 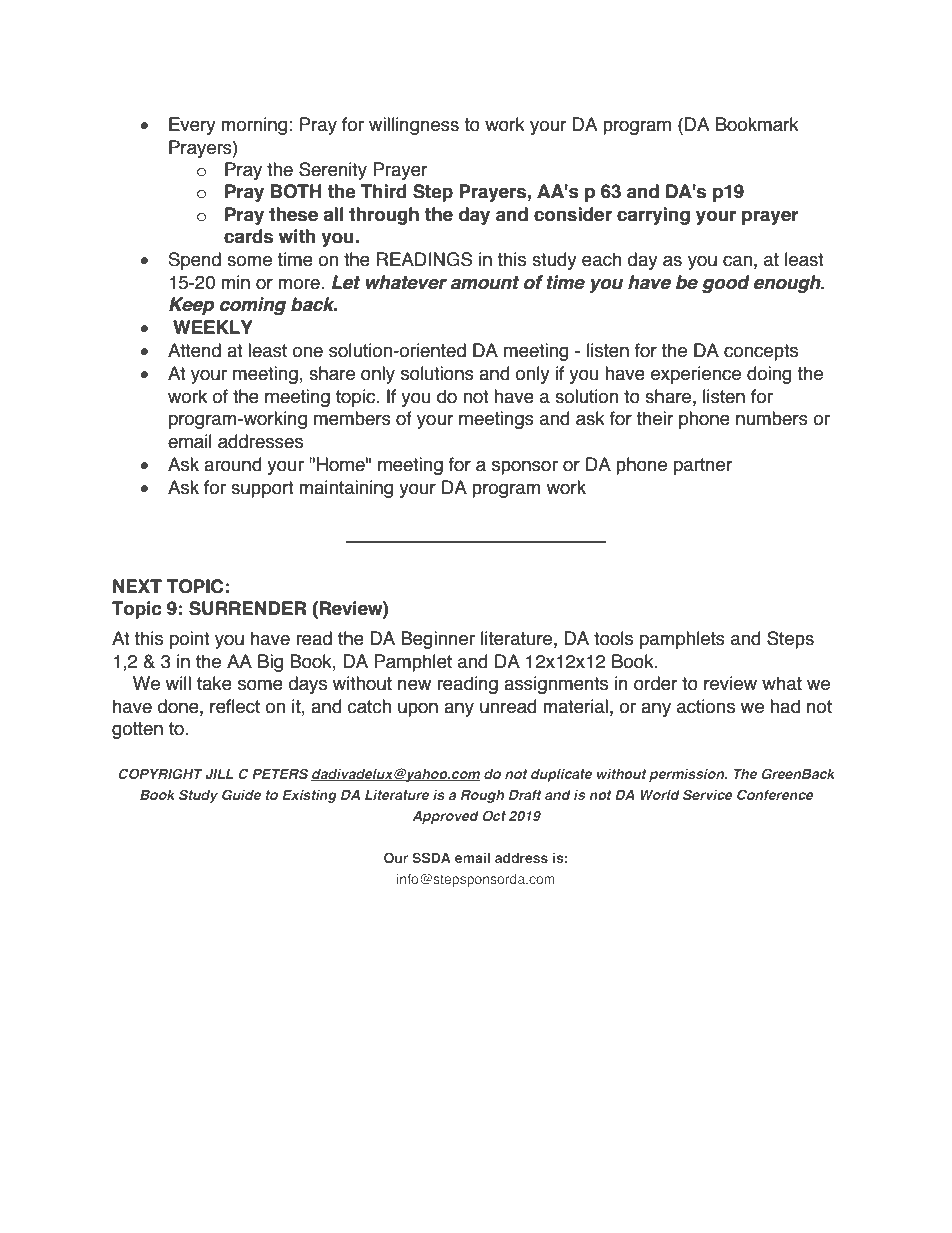 What do you see at coordinates (214, 683) in the page?
I see `take` at bounding box center [214, 683].
